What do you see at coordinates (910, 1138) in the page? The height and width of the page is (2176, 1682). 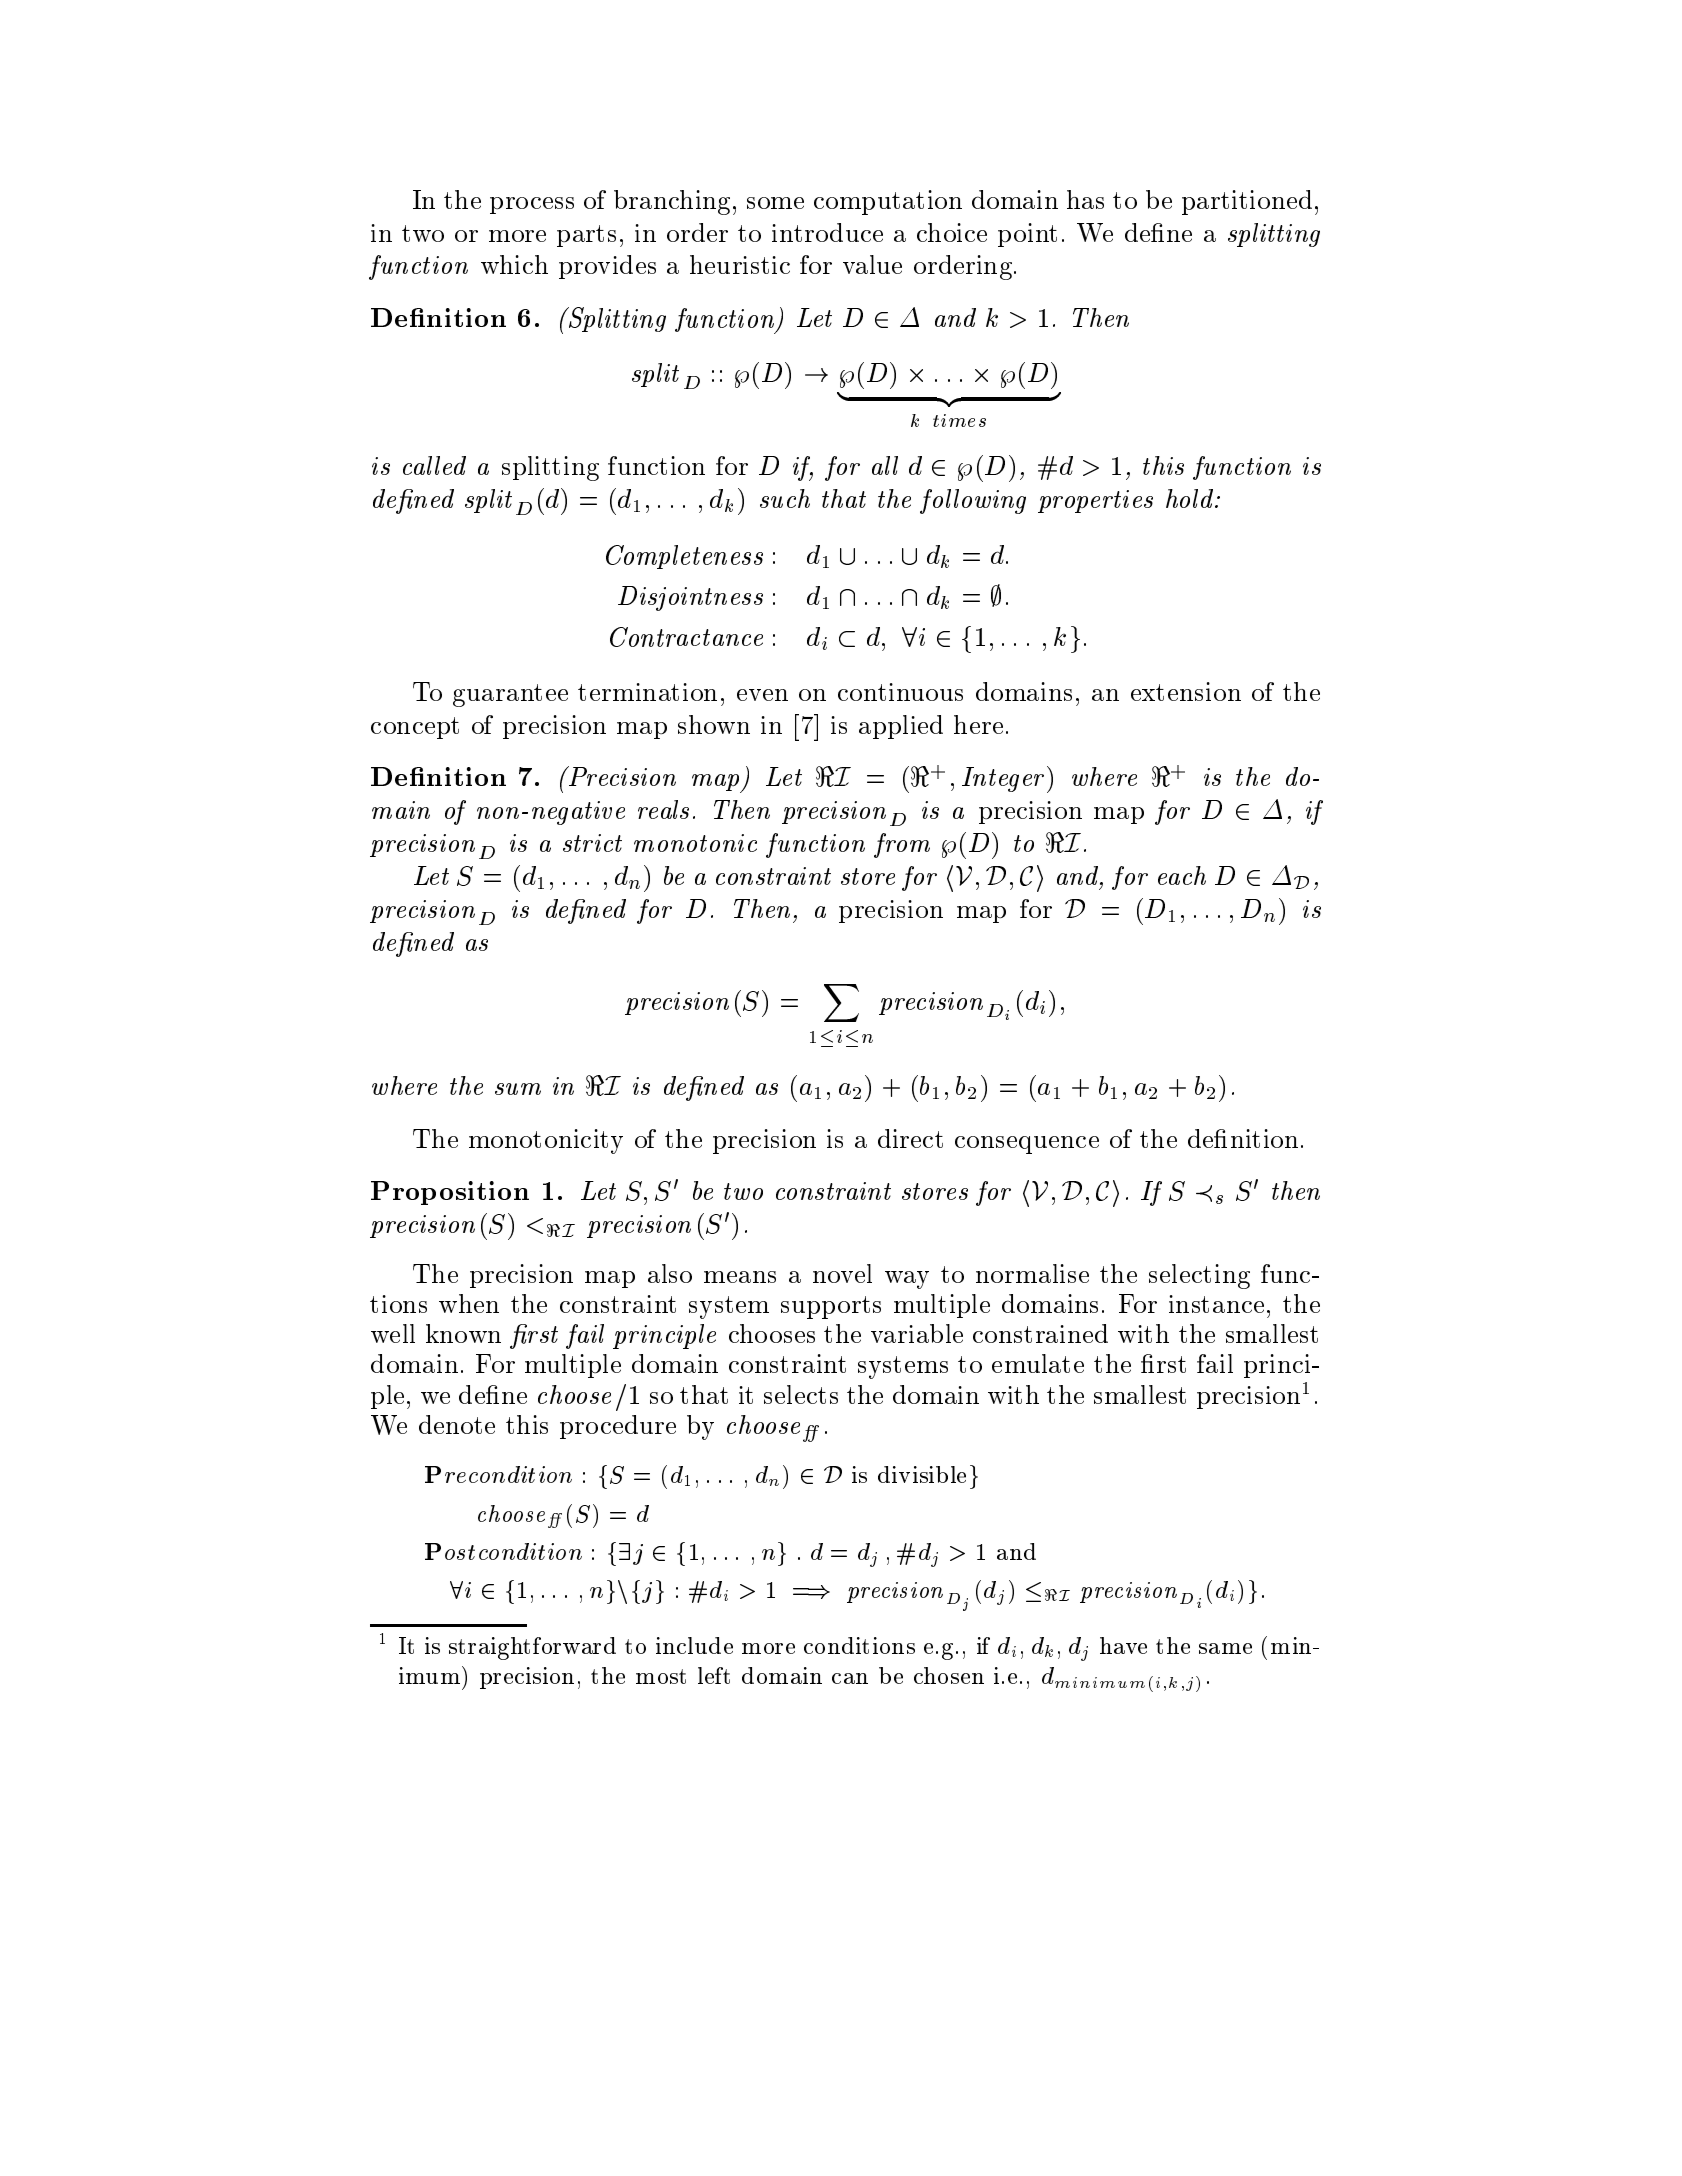 I see `direct` at bounding box center [910, 1138].
